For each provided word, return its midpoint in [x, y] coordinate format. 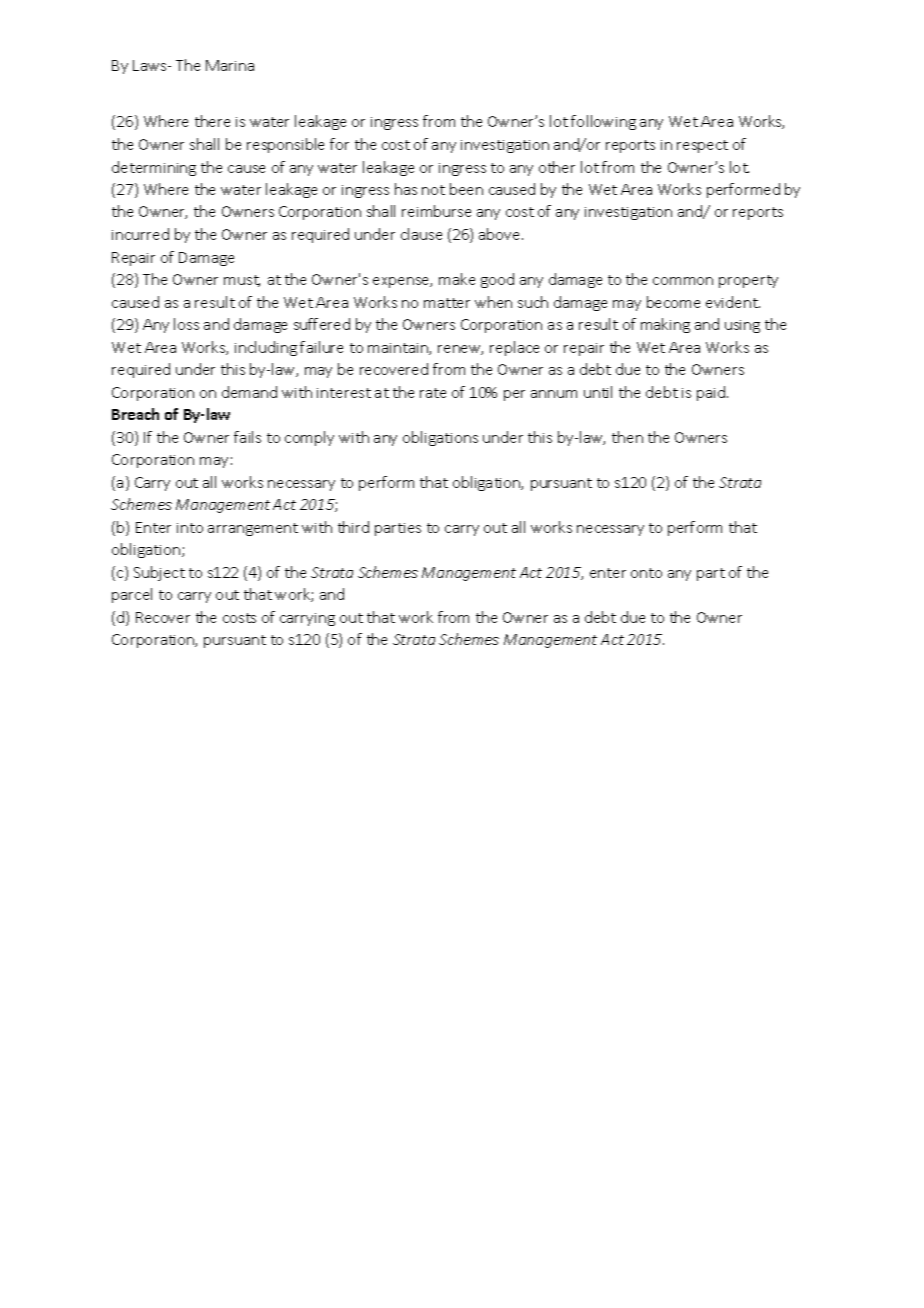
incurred [140, 234]
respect [702, 146]
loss [186, 324]
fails [247, 437]
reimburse [436, 211]
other [557, 167]
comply [309, 438]
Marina [230, 65]
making [665, 325]
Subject [159, 573]
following [603, 122]
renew [460, 350]
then [627, 437]
